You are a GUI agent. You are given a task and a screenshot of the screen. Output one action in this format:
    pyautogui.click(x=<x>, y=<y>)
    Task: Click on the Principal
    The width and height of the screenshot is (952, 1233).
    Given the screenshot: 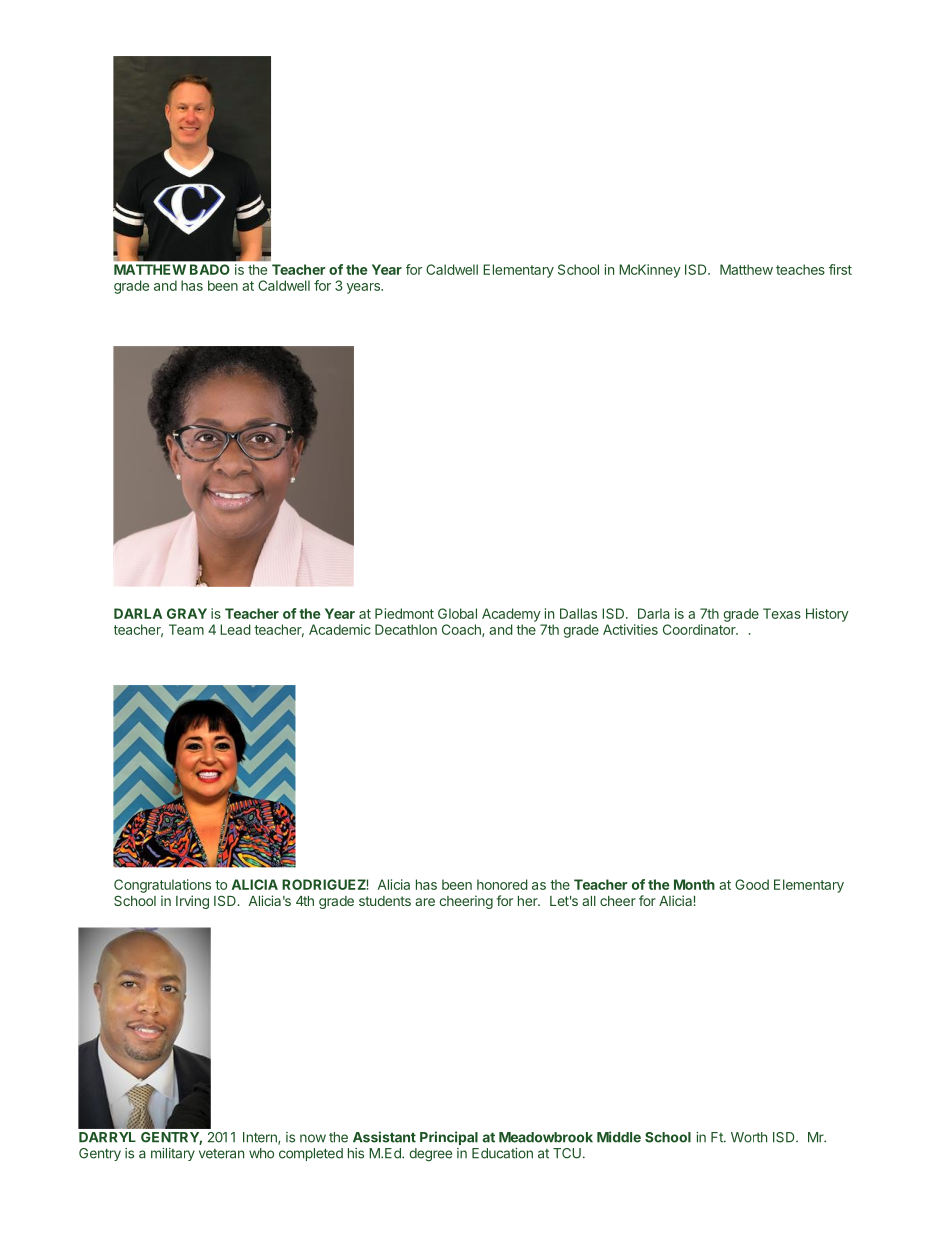 What is the action you would take?
    pyautogui.click(x=449, y=1138)
